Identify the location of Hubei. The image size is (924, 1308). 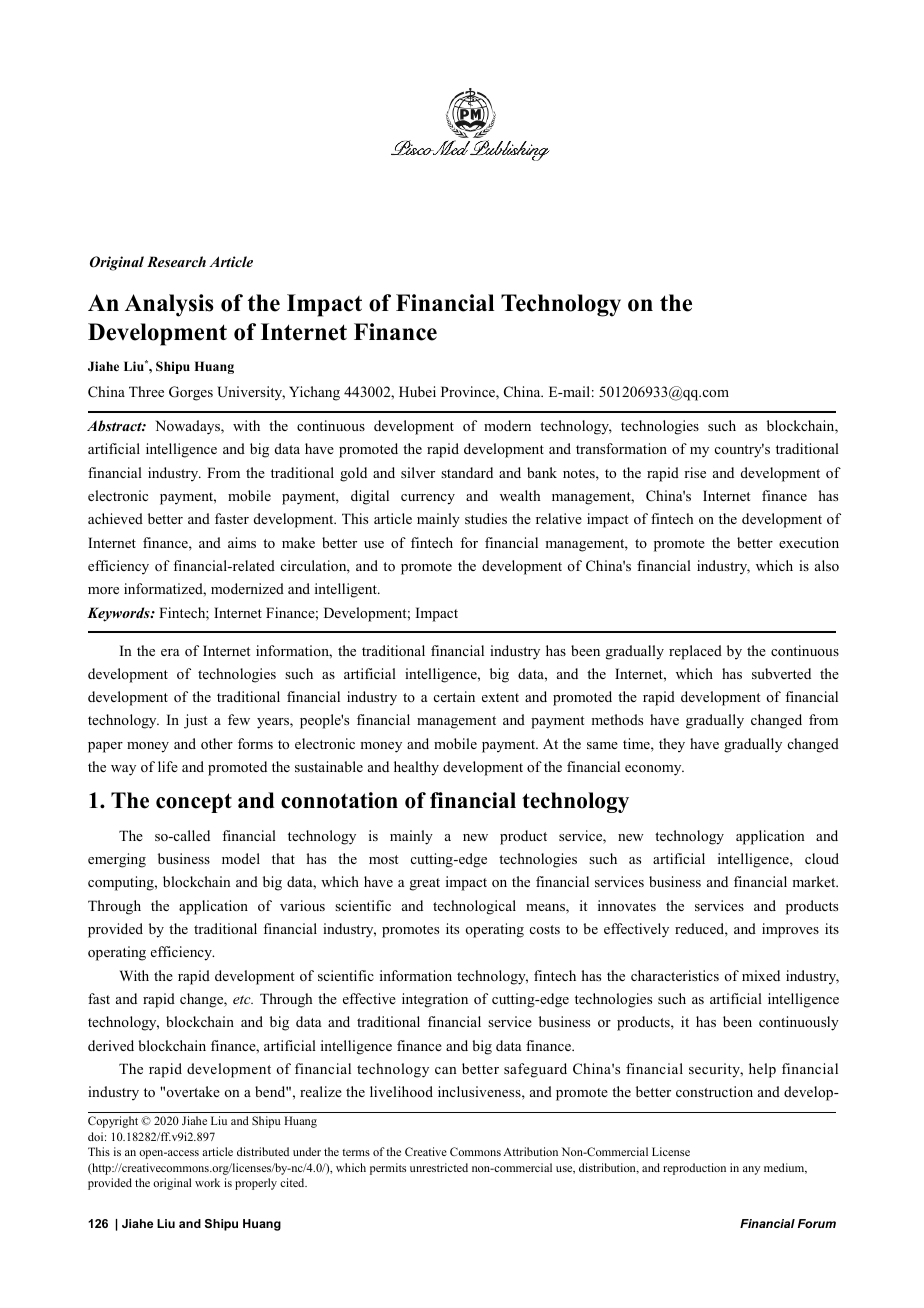
(417, 391).
